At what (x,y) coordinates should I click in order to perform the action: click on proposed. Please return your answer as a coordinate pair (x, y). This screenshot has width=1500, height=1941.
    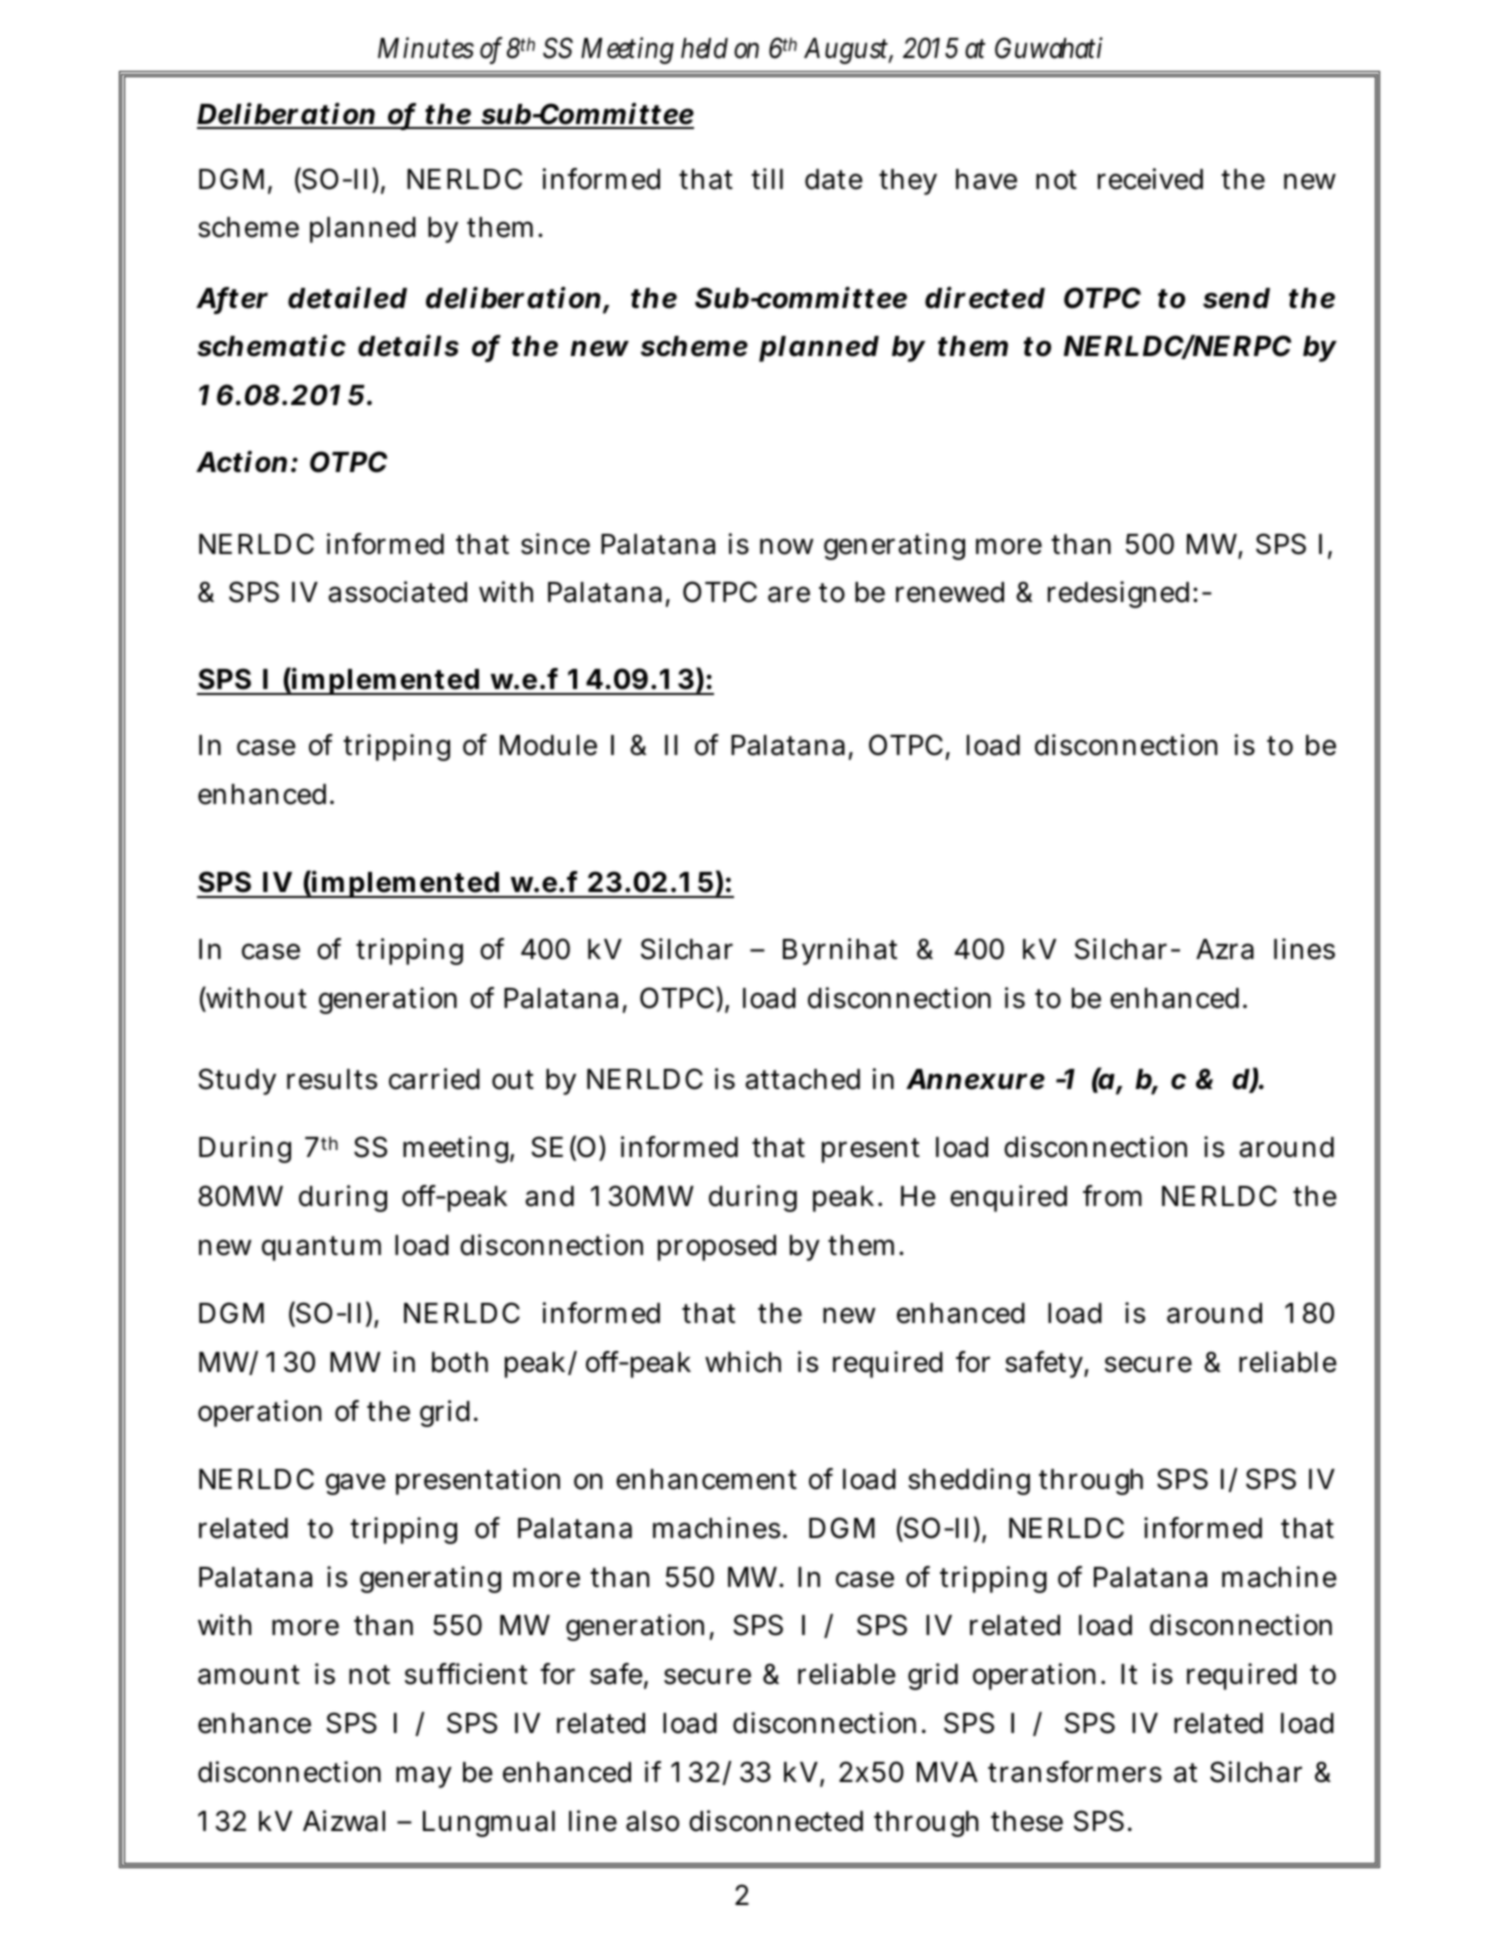
    Looking at the image, I should click on (717, 1248).
